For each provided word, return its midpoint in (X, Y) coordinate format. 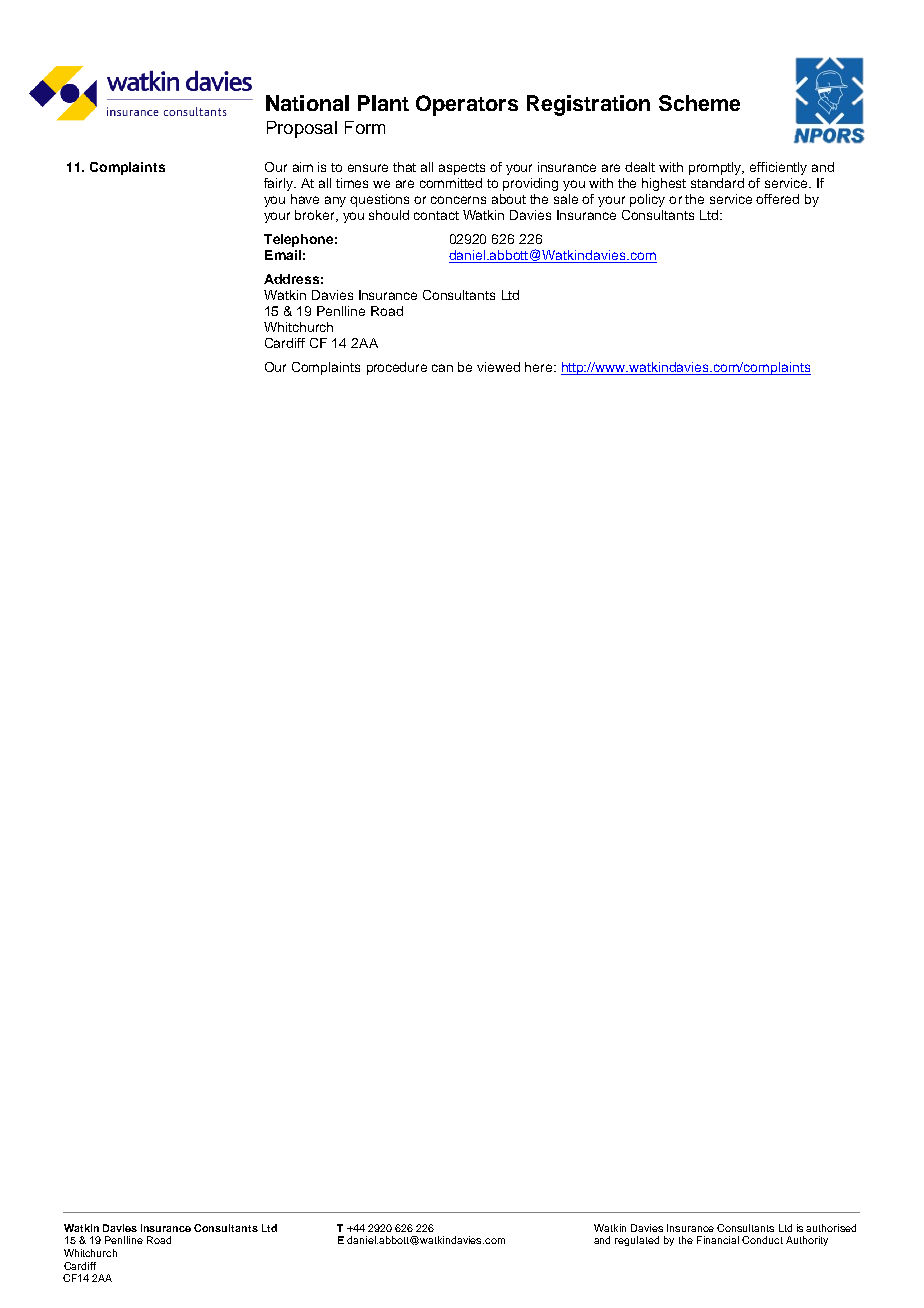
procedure (397, 368)
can (442, 368)
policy (647, 200)
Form (365, 127)
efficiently (778, 168)
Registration (588, 105)
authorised (831, 1228)
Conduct (762, 1240)
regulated (637, 1241)
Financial (718, 1240)
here (540, 367)
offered (777, 199)
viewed (498, 367)
